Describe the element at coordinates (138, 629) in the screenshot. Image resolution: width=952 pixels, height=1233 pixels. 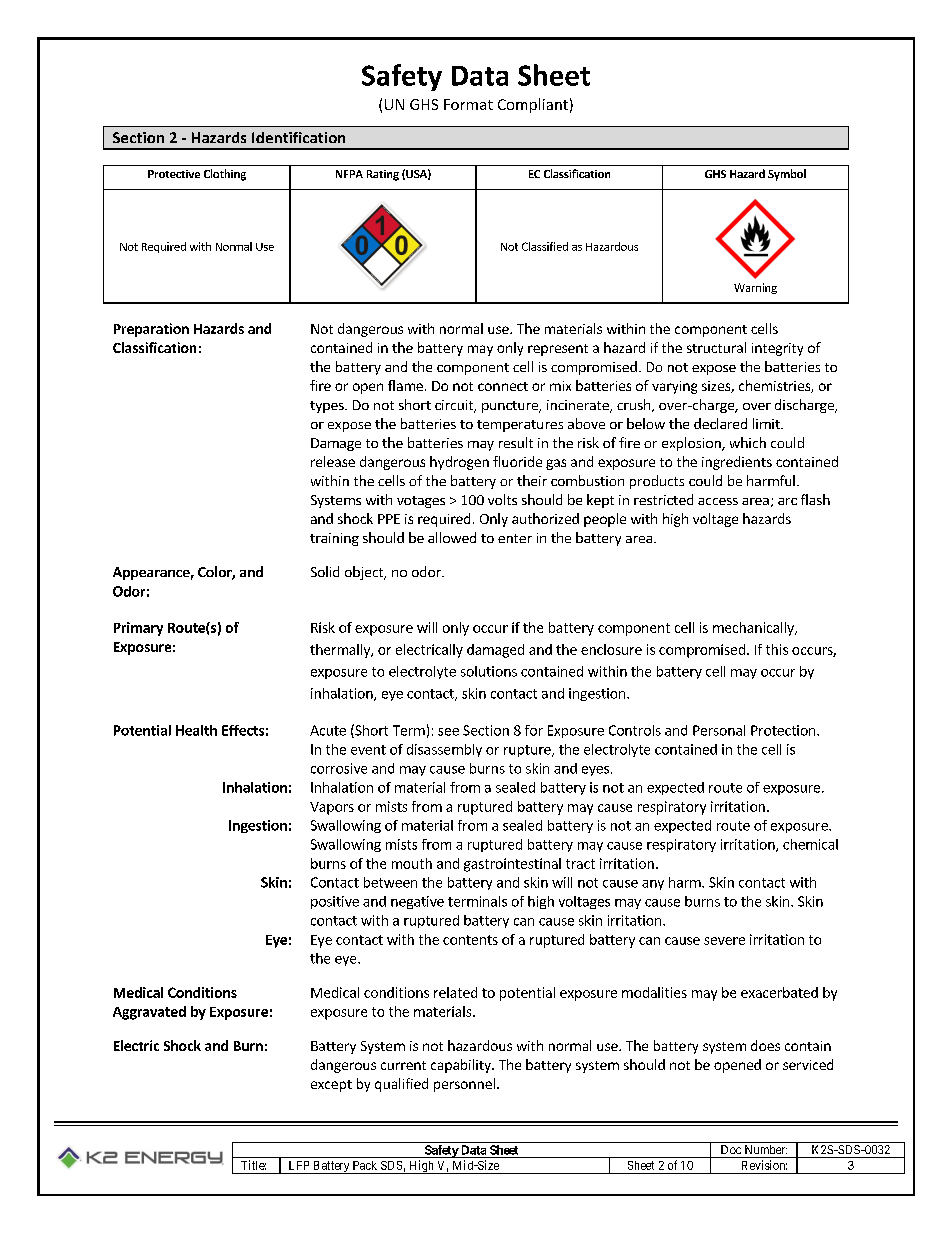
I see `Primary` at that location.
